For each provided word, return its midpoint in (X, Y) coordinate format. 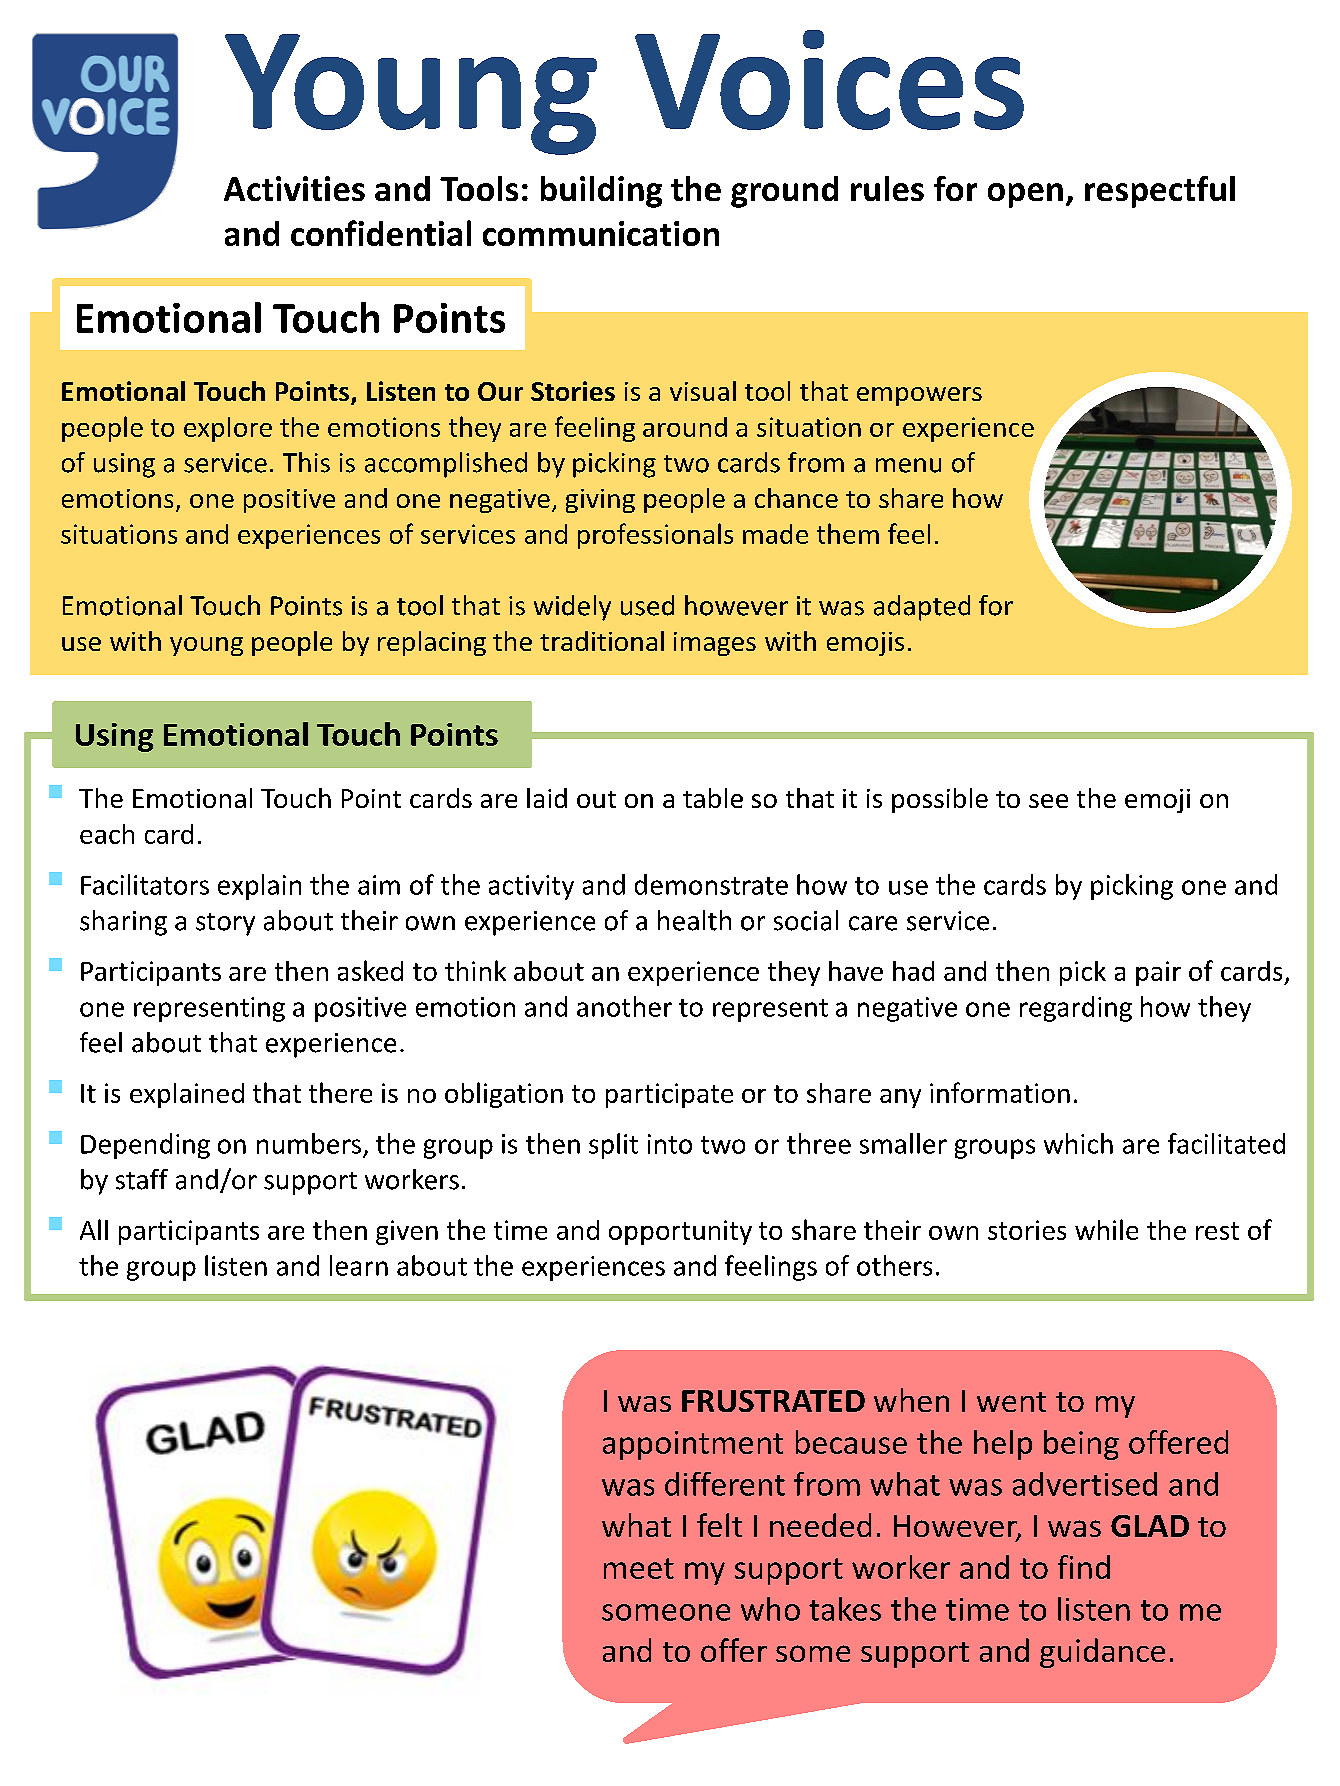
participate (669, 1095)
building (601, 192)
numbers (309, 1143)
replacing (432, 643)
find (1084, 1567)
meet (639, 1568)
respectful (1160, 192)
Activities (294, 188)
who (770, 1609)
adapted (922, 608)
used (647, 605)
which (1078, 1143)
